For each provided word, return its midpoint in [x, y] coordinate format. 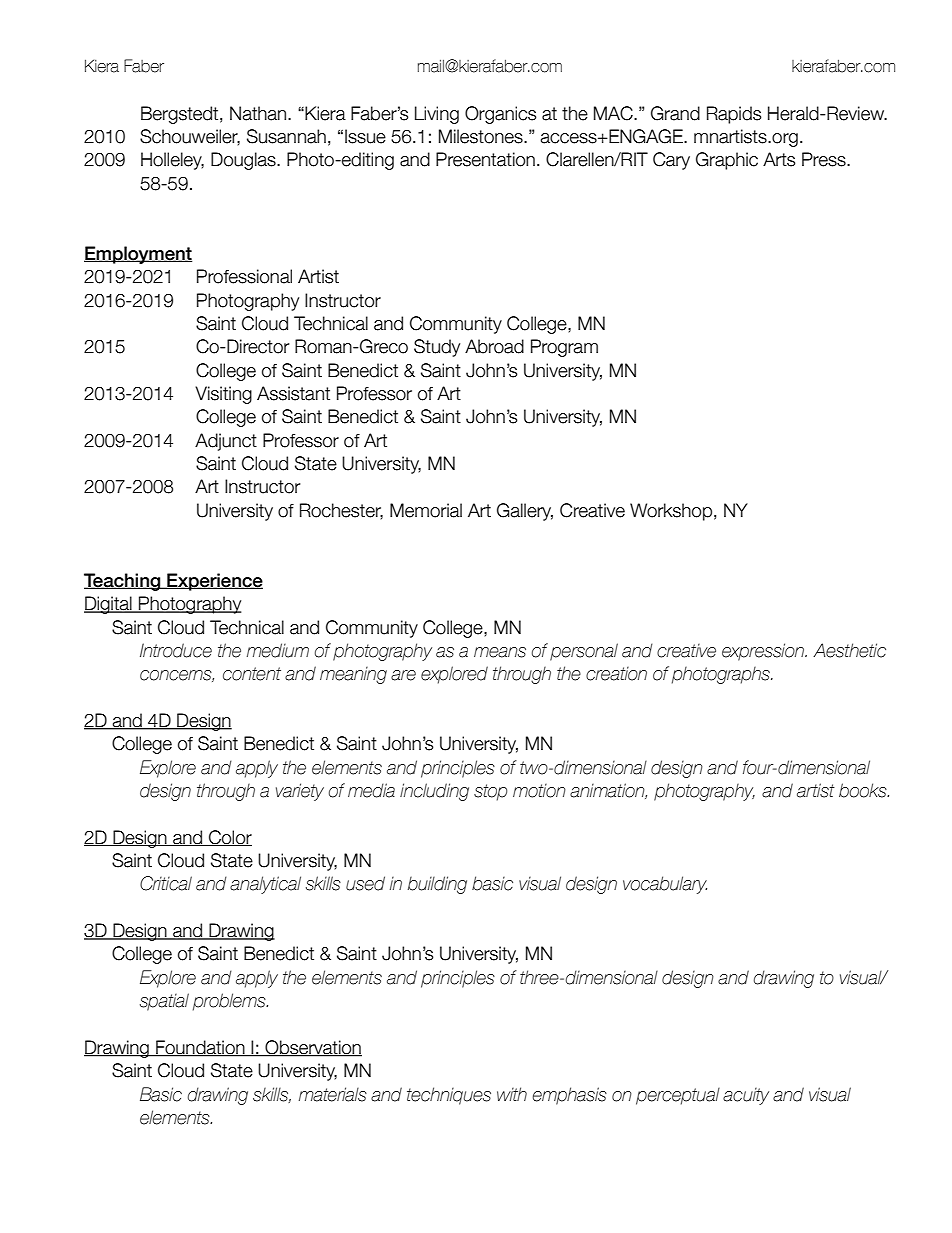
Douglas [244, 161]
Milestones [482, 136]
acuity [746, 1096]
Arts [779, 159]
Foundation [200, 1048]
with [512, 1094]
